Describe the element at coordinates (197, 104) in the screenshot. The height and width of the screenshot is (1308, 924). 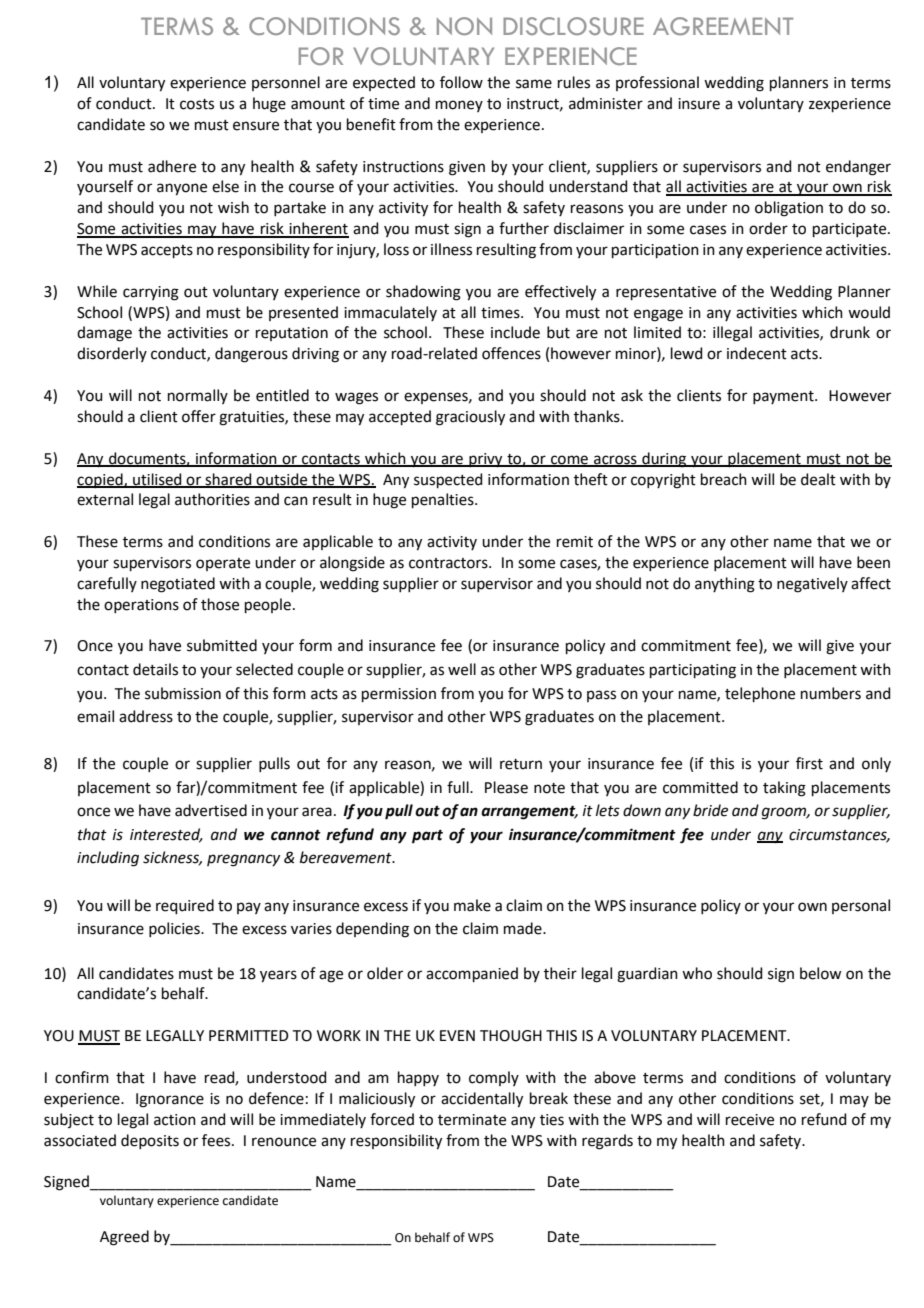
I see `costs` at that location.
